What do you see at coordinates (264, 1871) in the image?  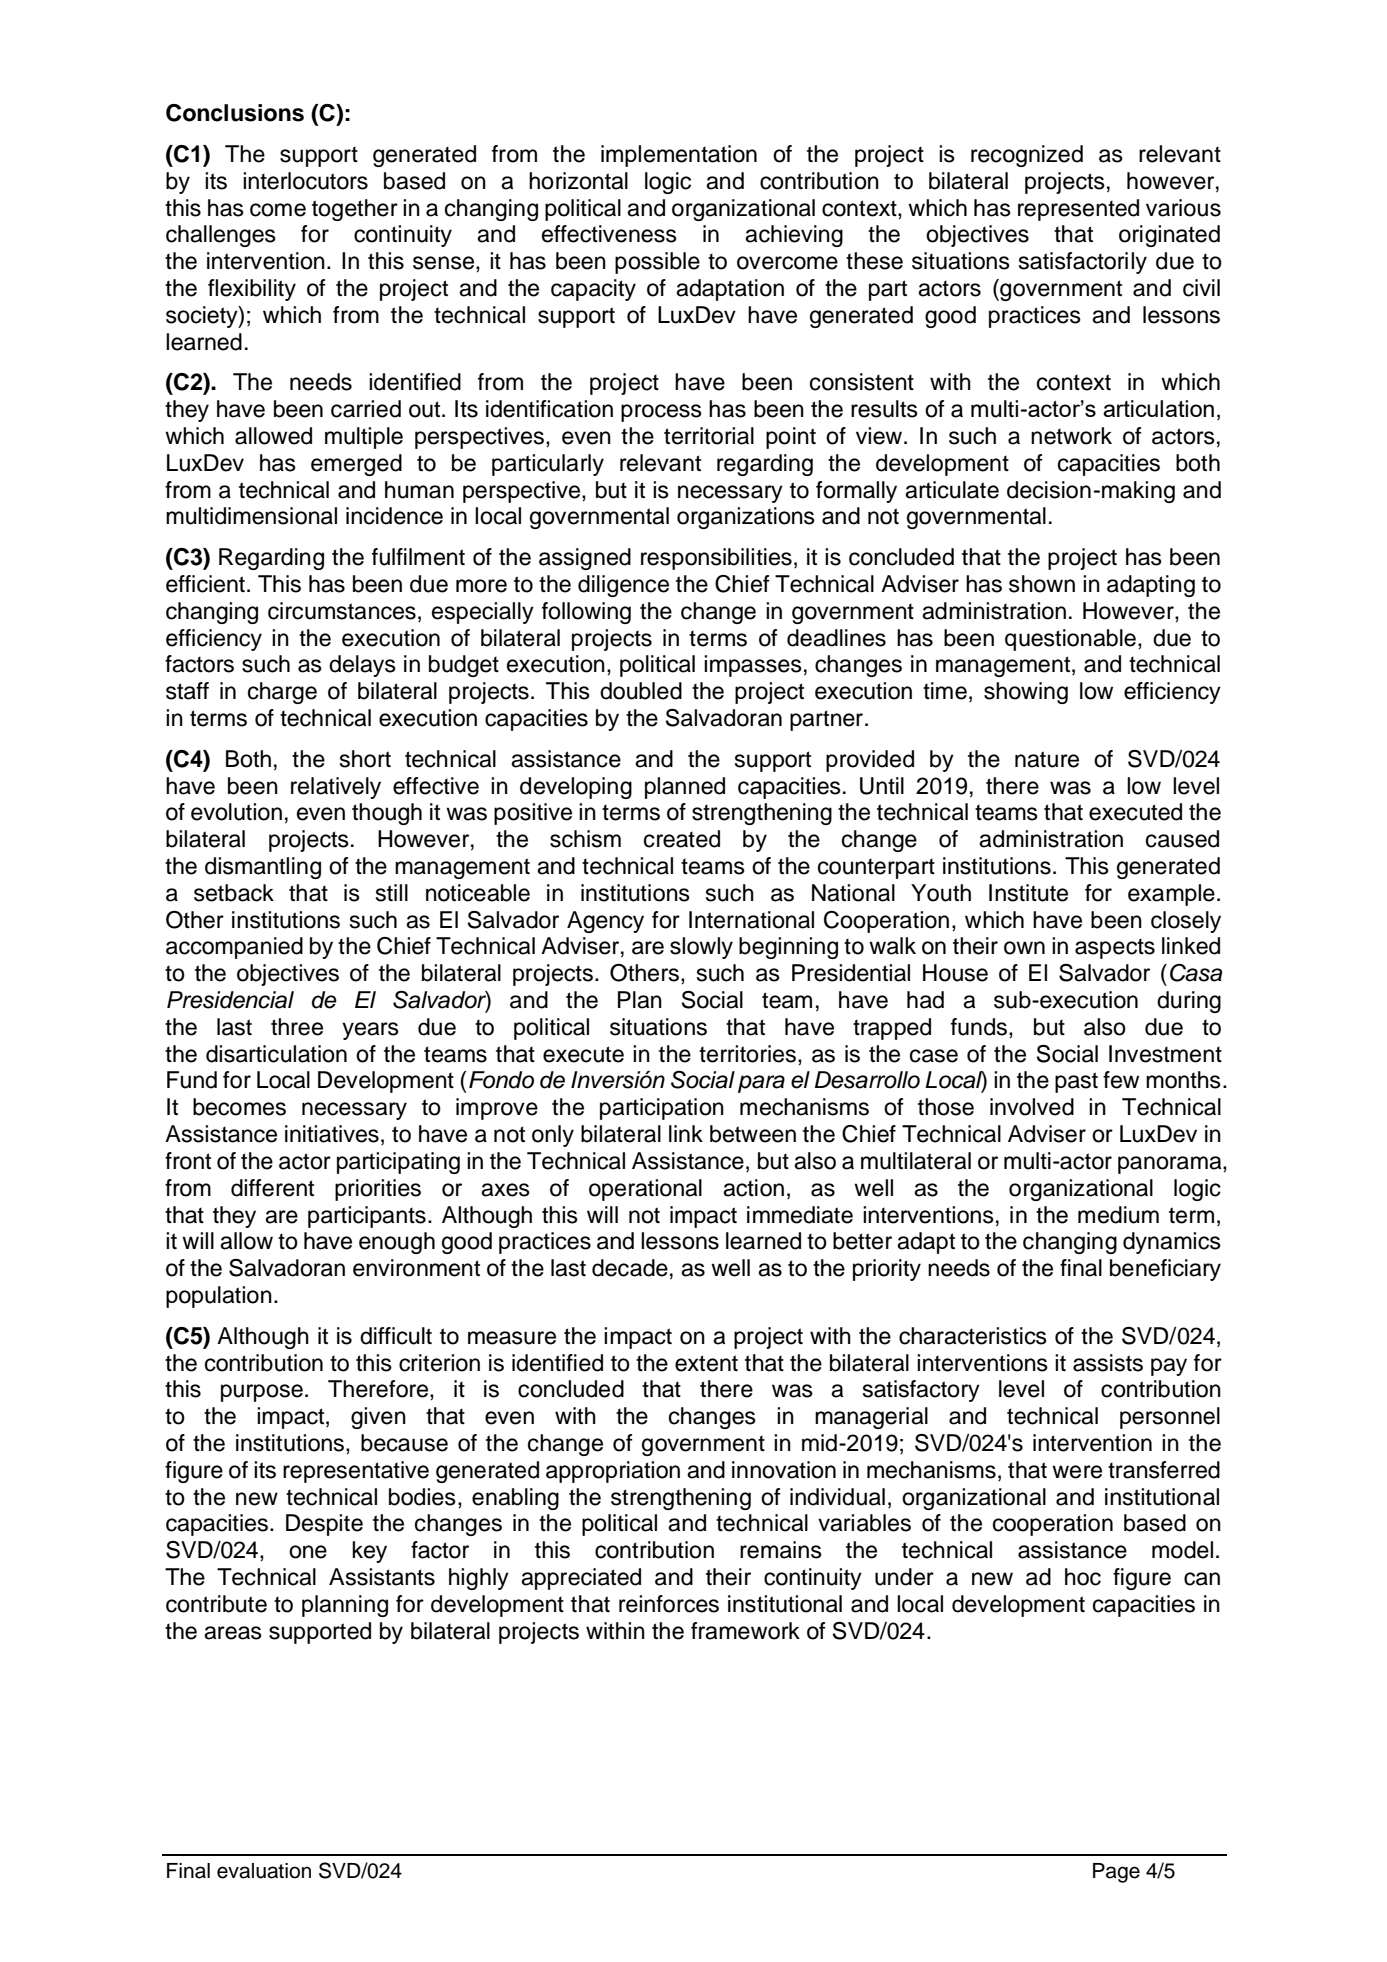 I see `evaluation` at bounding box center [264, 1871].
